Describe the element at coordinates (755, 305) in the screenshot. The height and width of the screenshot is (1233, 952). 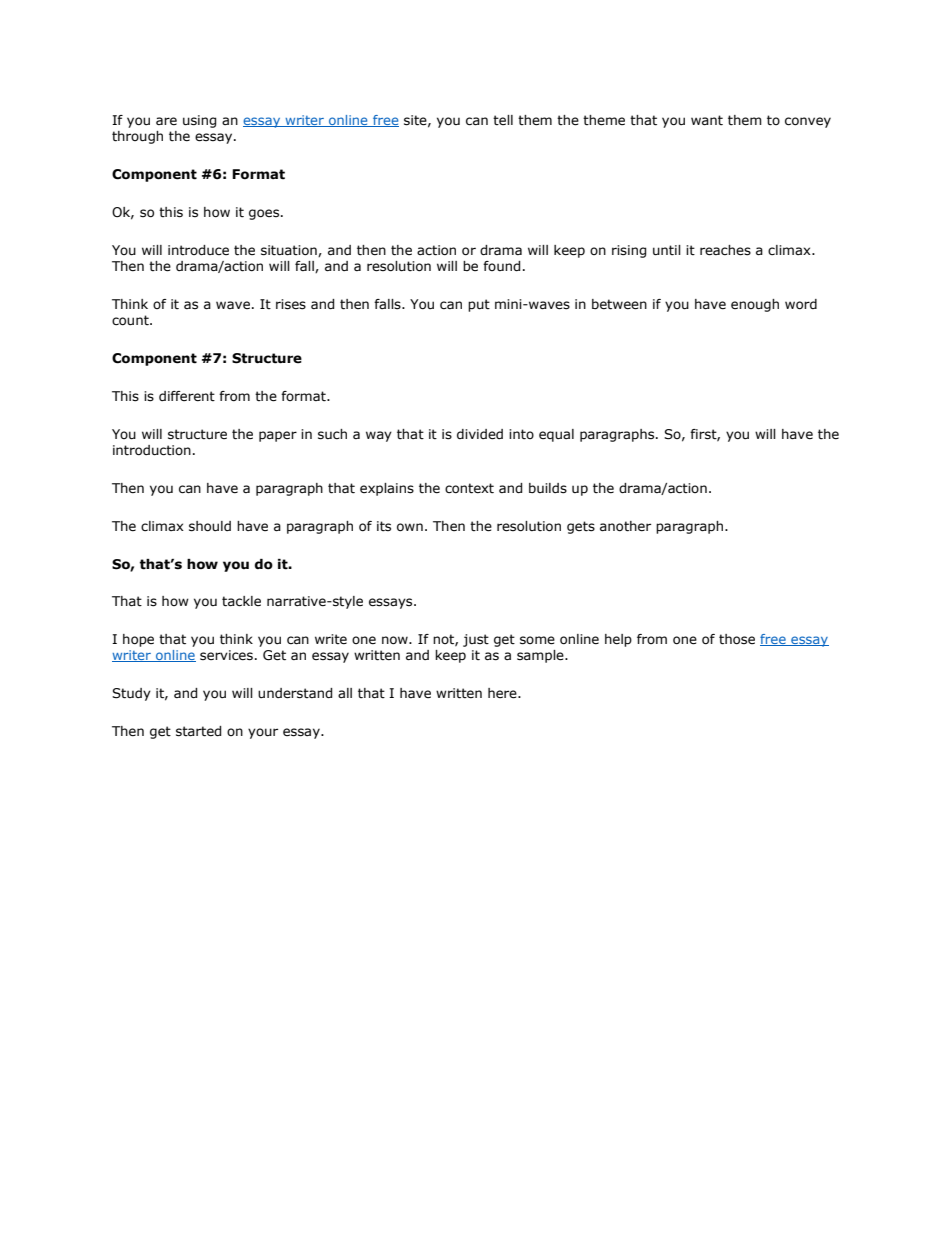
I see `enough` at that location.
